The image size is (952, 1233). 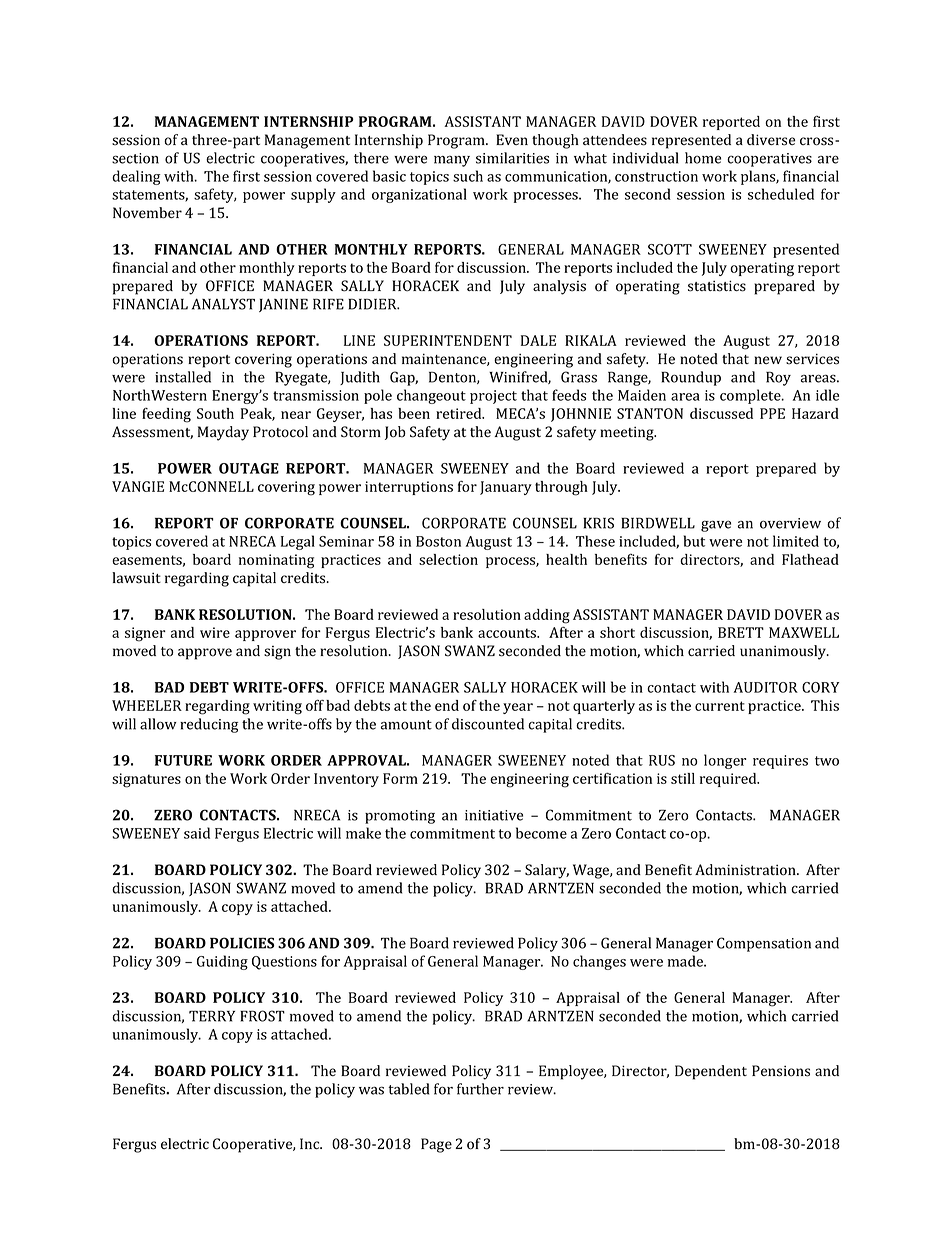 What do you see at coordinates (741, 632) in the page?
I see `BRETT` at bounding box center [741, 632].
